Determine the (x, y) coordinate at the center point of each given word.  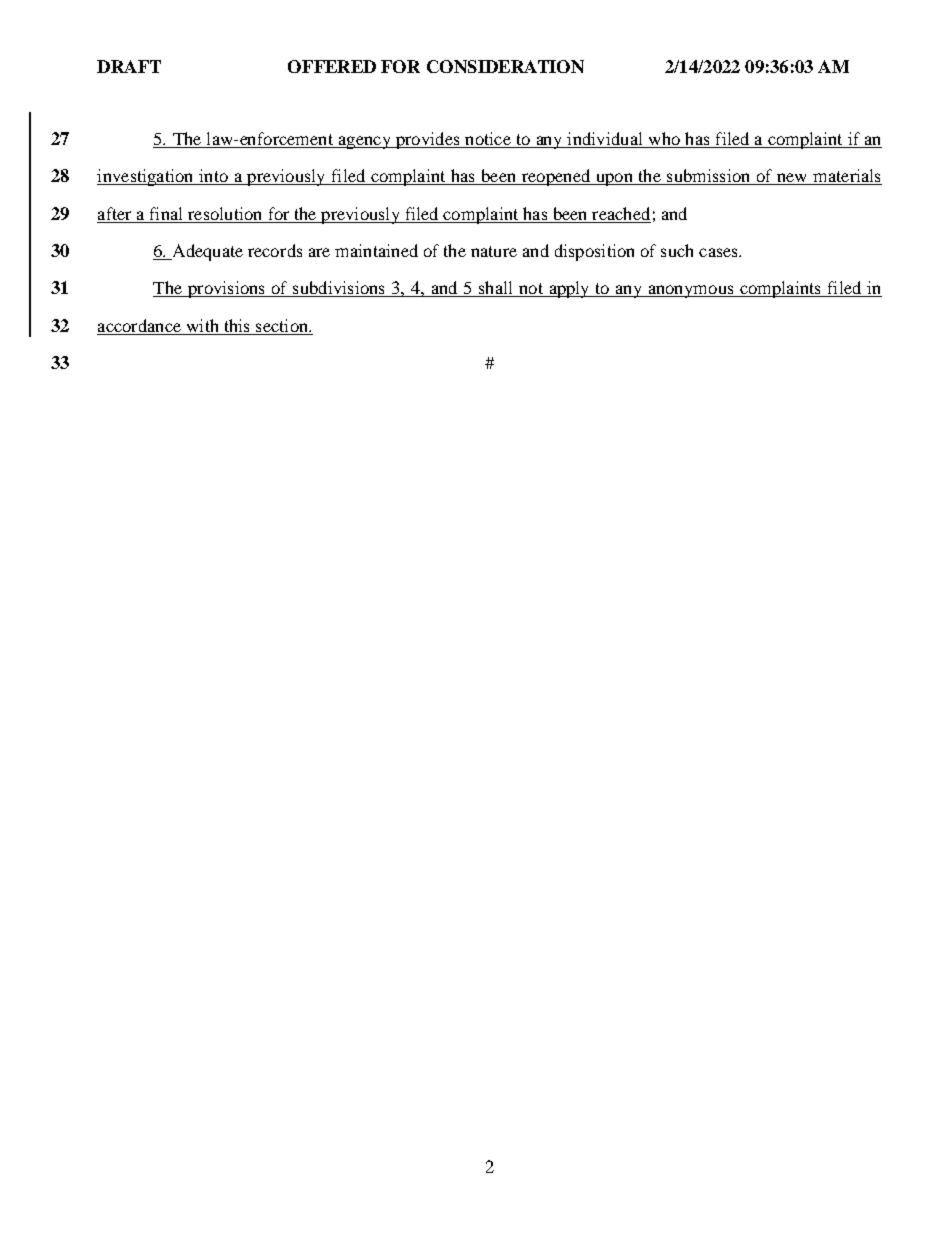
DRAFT (129, 66)
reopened (555, 177)
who (664, 140)
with (202, 327)
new (792, 179)
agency (364, 142)
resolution (224, 213)
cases (719, 252)
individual (605, 140)
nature (494, 251)
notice (488, 140)
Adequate (206, 252)
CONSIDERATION (505, 66)
